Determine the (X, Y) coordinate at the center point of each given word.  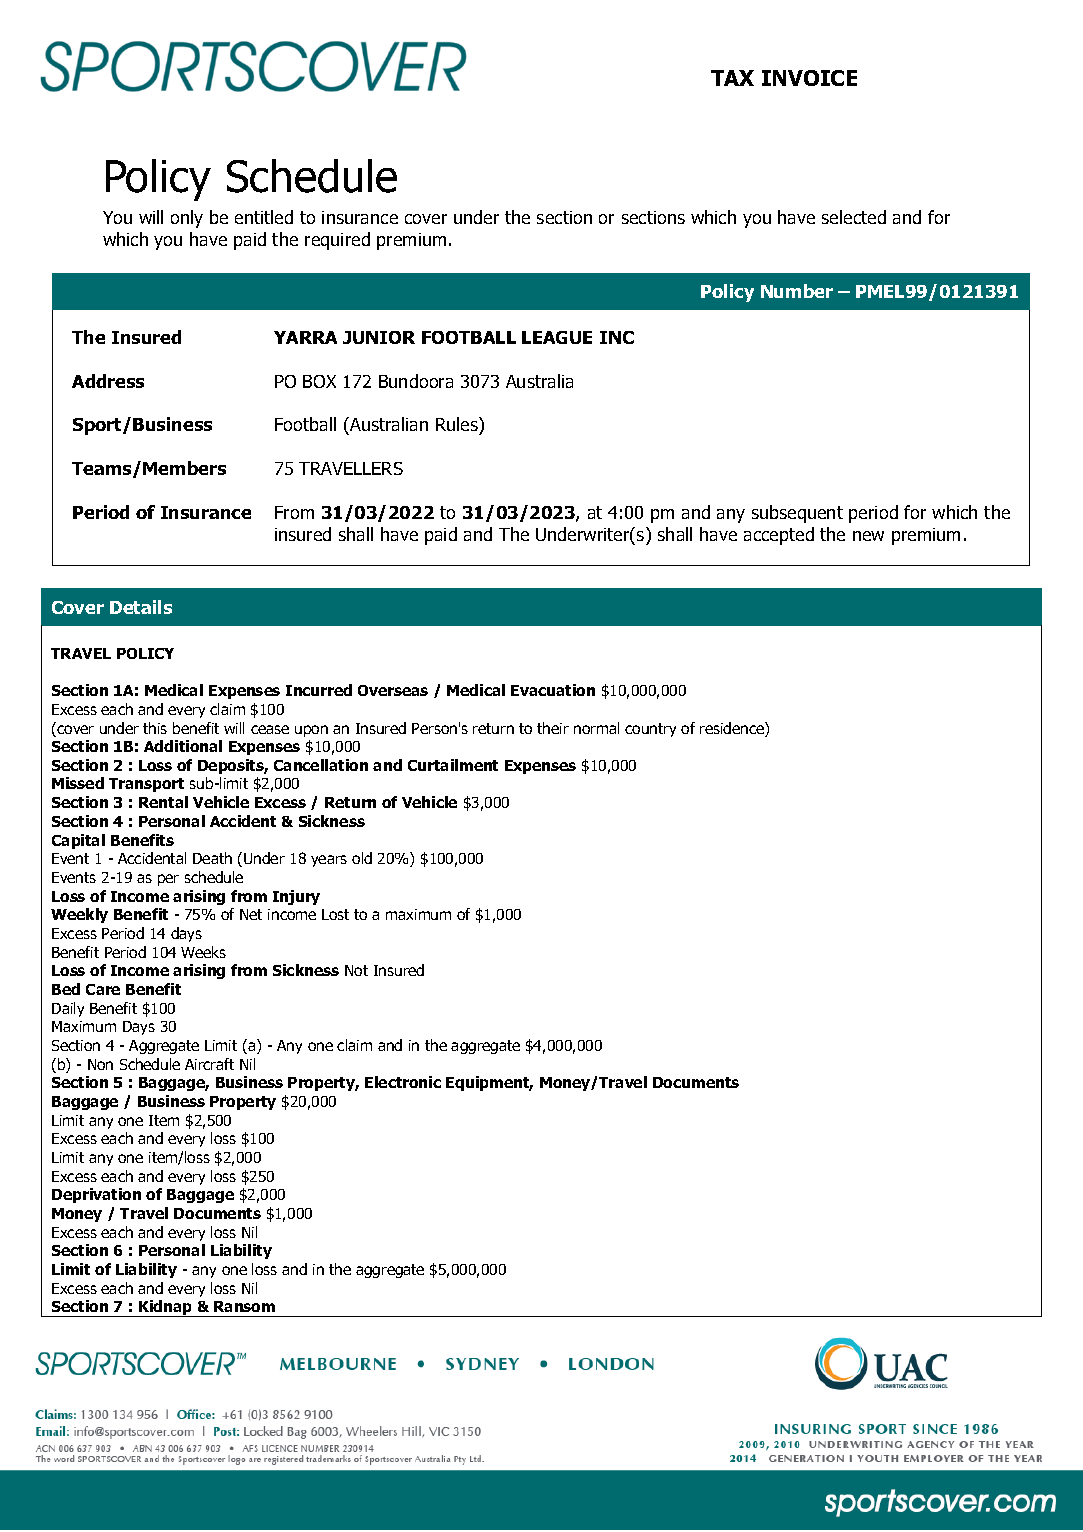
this (155, 728)
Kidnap (166, 1308)
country (650, 730)
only (187, 219)
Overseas (393, 690)
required (337, 241)
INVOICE (809, 78)
